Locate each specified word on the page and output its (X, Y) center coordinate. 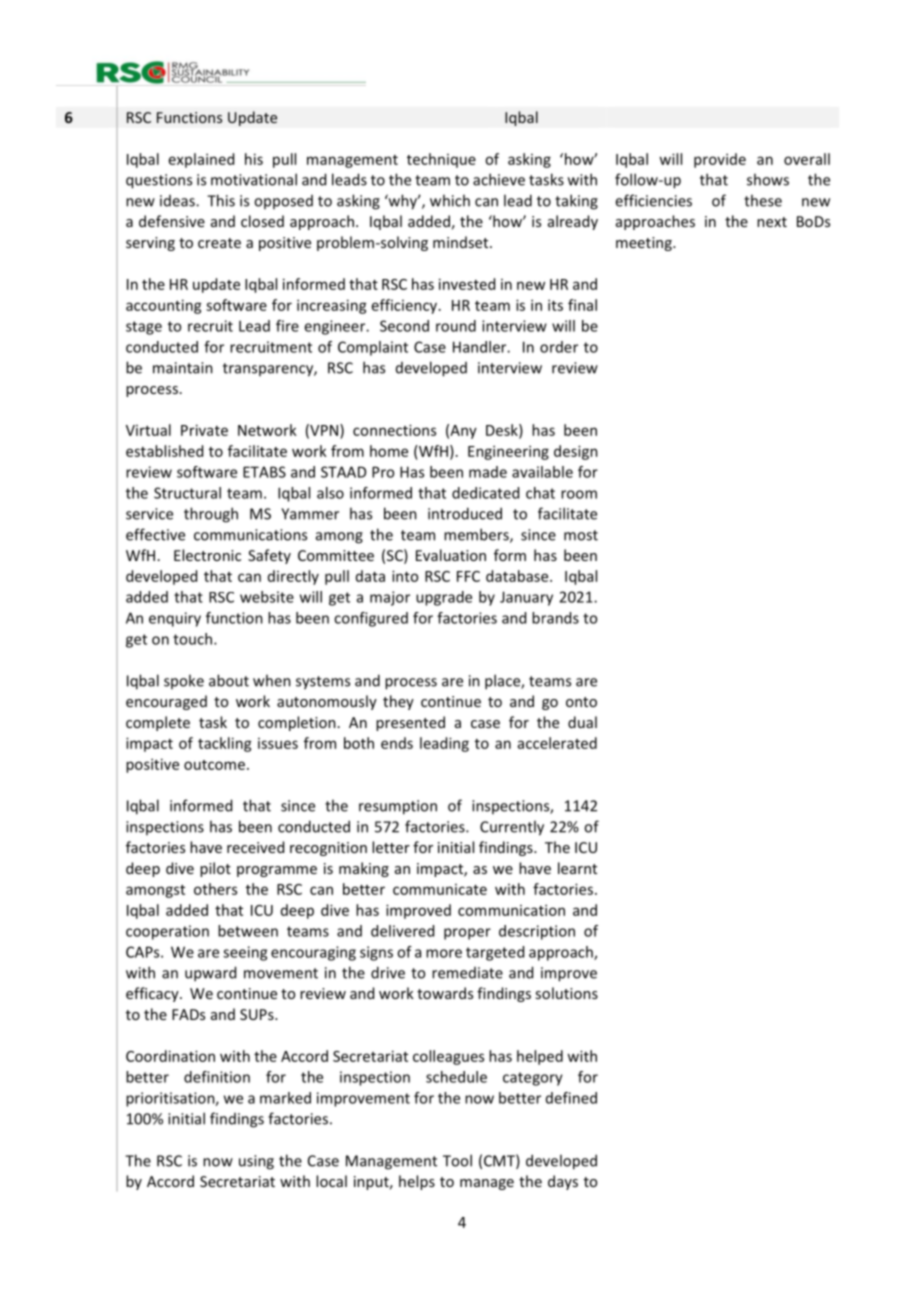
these (763, 200)
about (229, 680)
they (398, 702)
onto (581, 702)
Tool (457, 1160)
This (221, 200)
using (256, 1162)
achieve (499, 179)
